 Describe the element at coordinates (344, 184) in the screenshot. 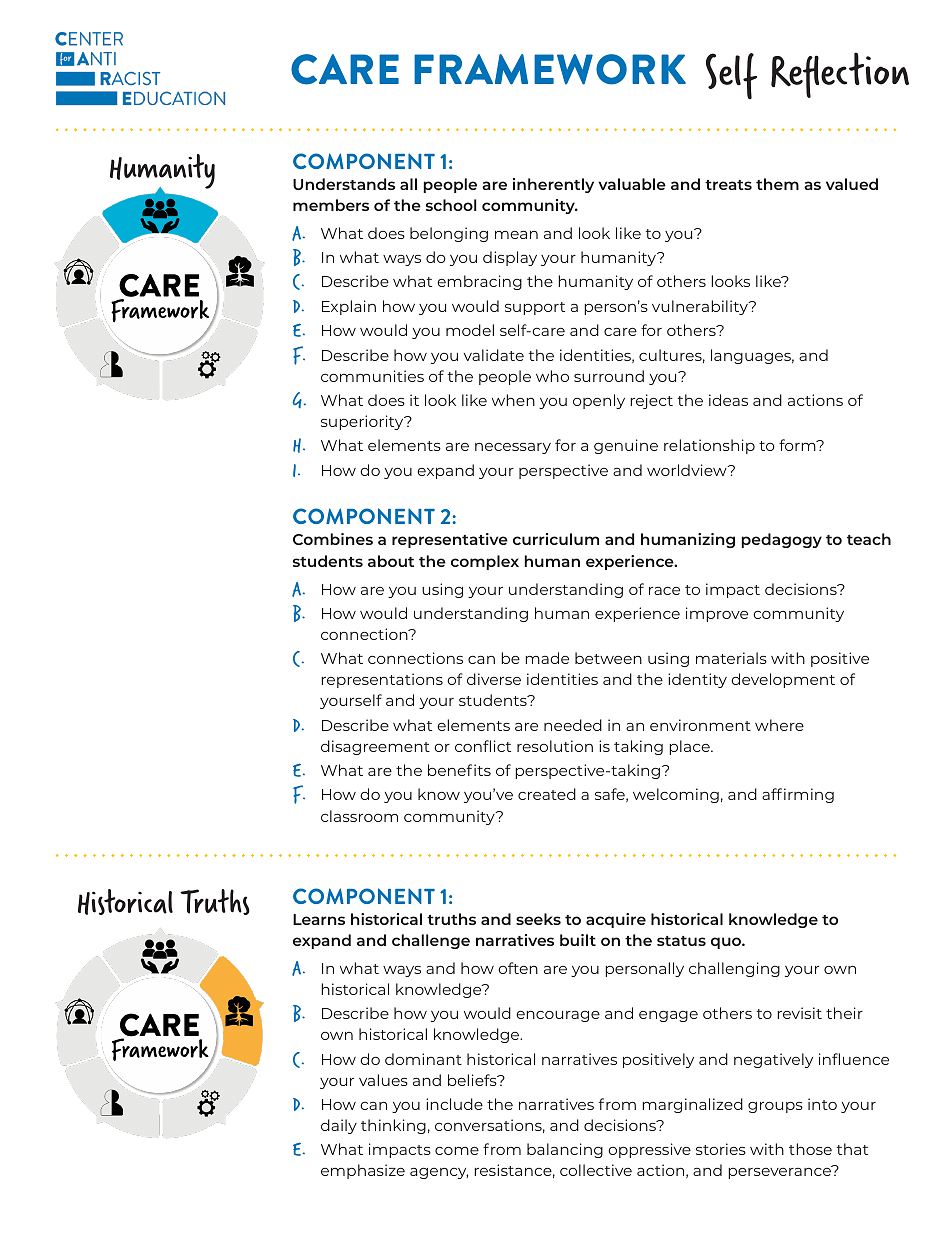

I see `Understands` at that location.
